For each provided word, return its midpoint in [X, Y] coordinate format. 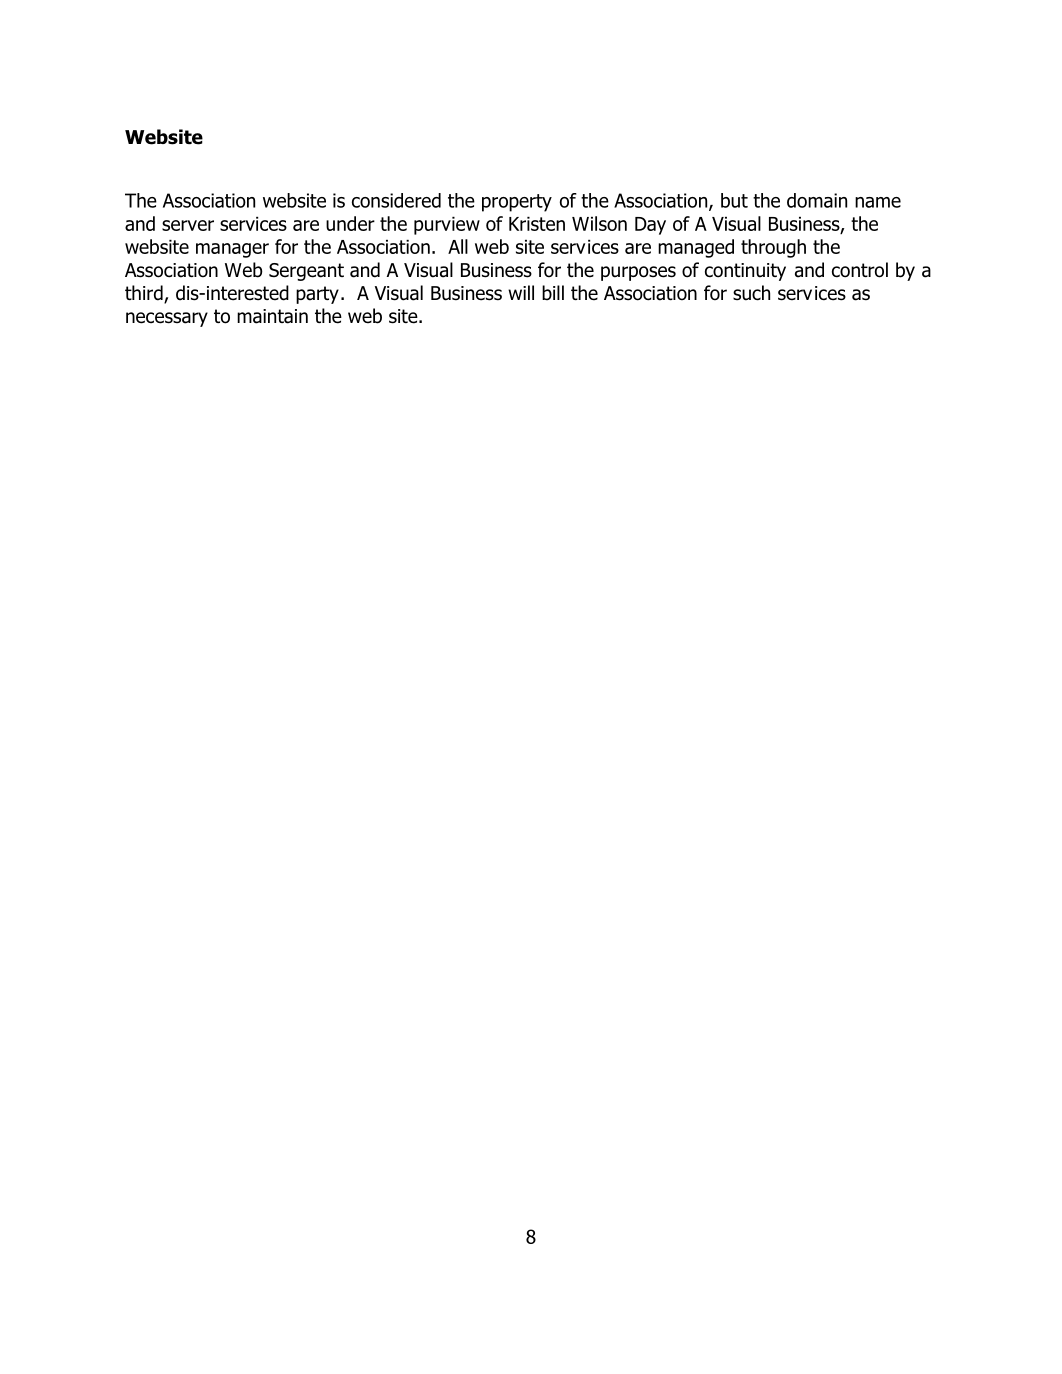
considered [396, 200]
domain [817, 200]
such [751, 293]
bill [553, 293]
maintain [272, 316]
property [517, 203]
